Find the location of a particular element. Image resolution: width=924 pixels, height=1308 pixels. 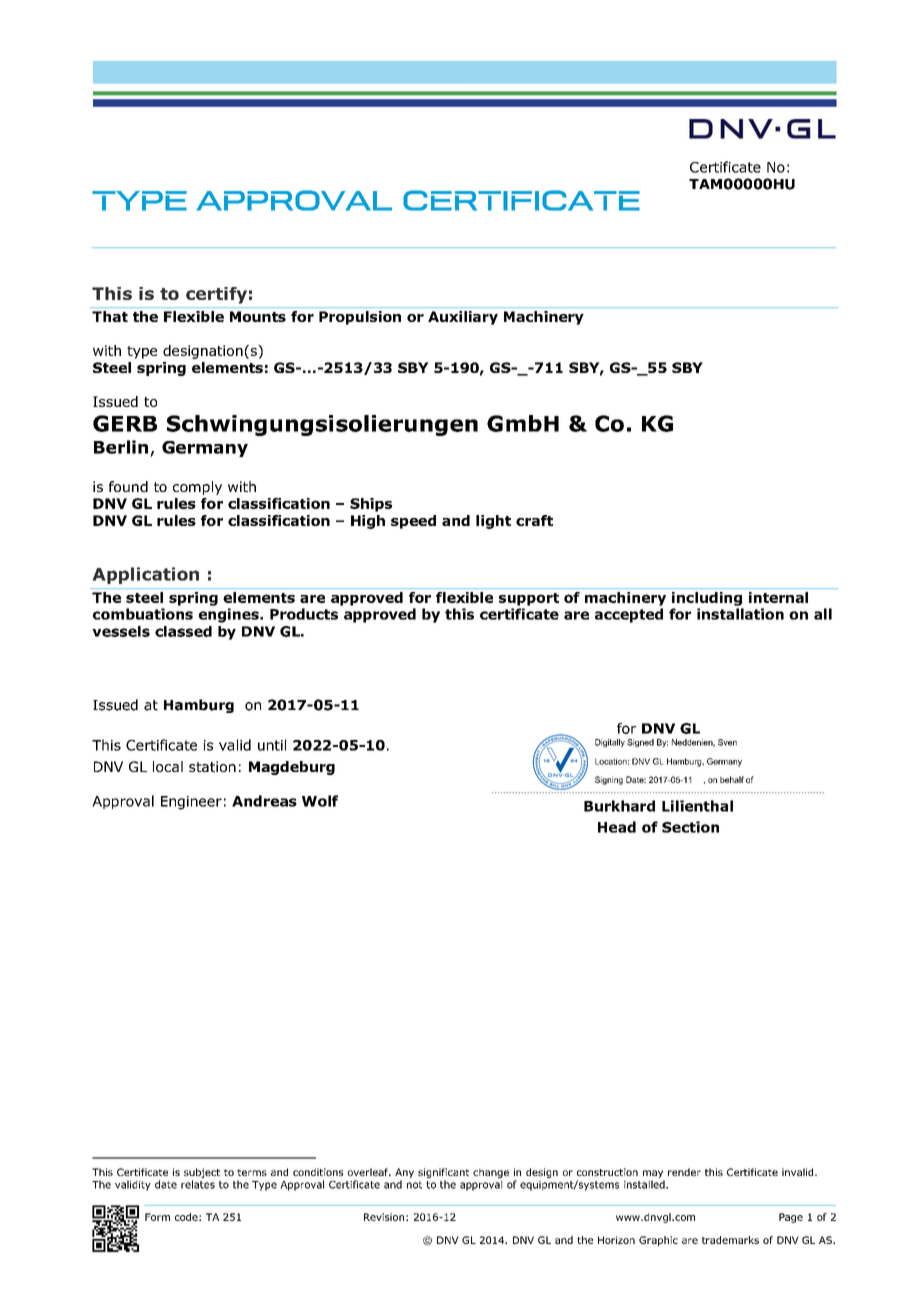

Form is located at coordinates (157, 1217).
